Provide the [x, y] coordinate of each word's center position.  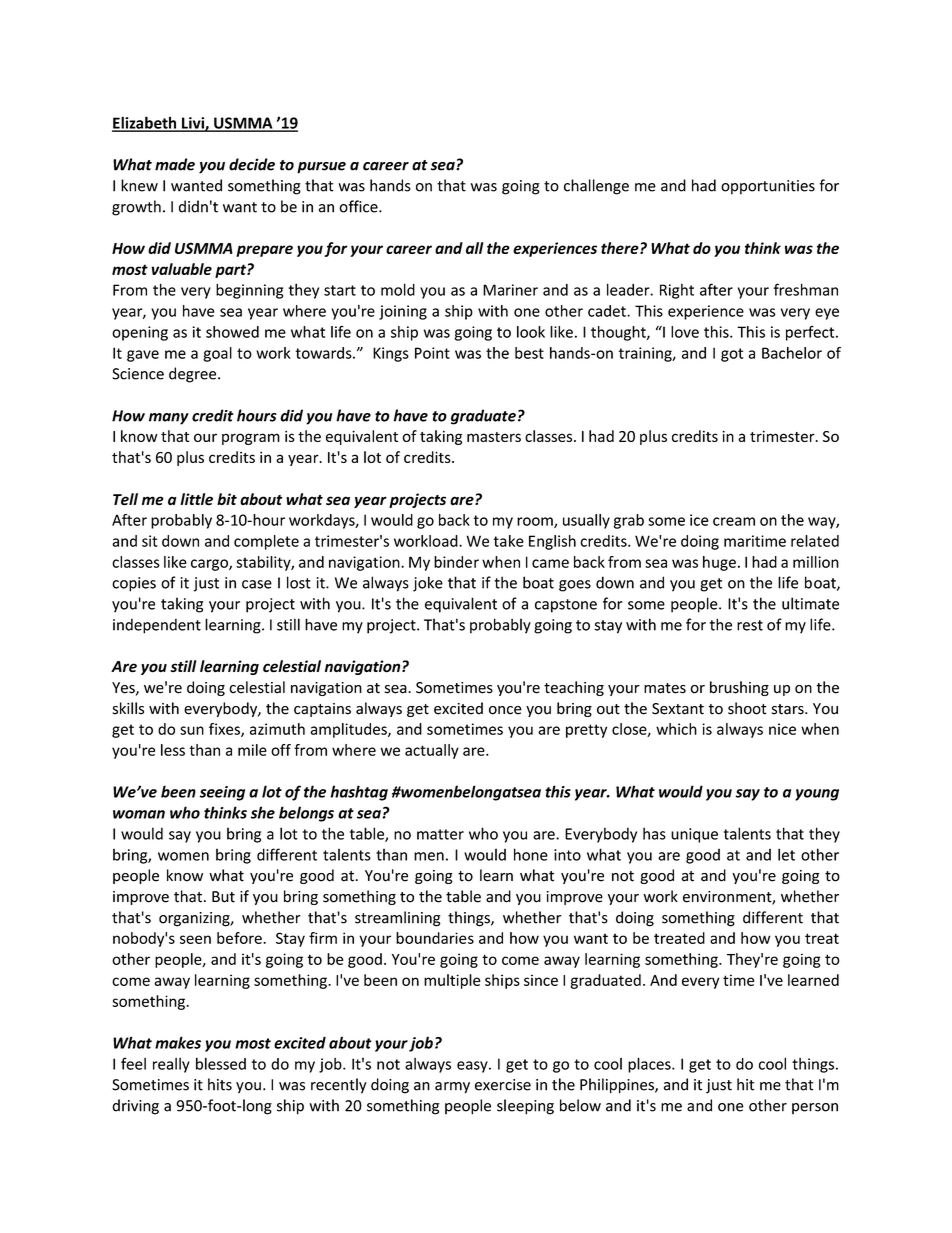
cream [734, 521]
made [175, 164]
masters [494, 437]
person [815, 1108]
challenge [596, 187]
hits [220, 1084]
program [251, 439]
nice [782, 729]
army [452, 1088]
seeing [222, 793]
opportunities [768, 187]
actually [432, 751]
